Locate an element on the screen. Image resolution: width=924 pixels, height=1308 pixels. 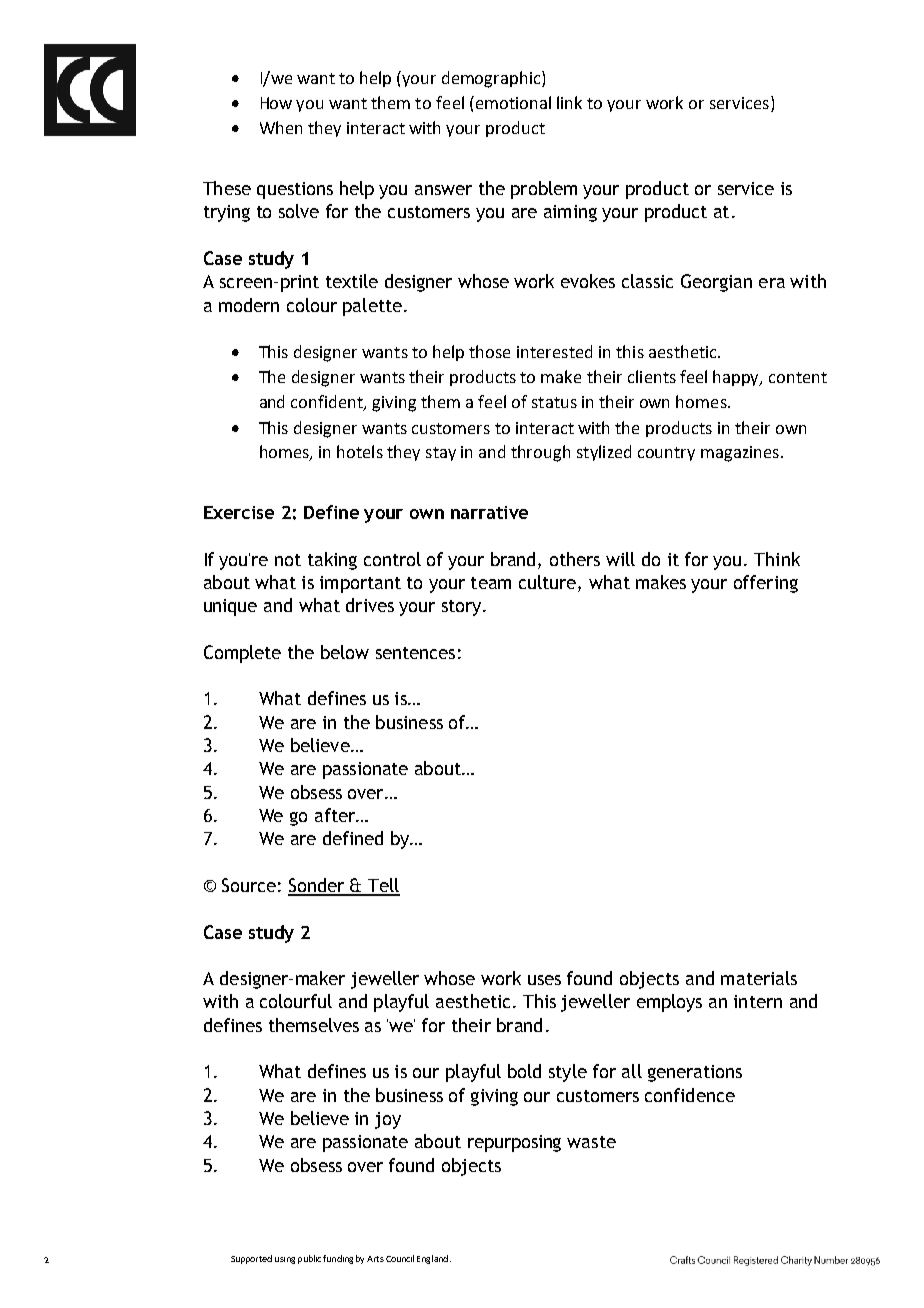
emotional is located at coordinates (513, 102).
